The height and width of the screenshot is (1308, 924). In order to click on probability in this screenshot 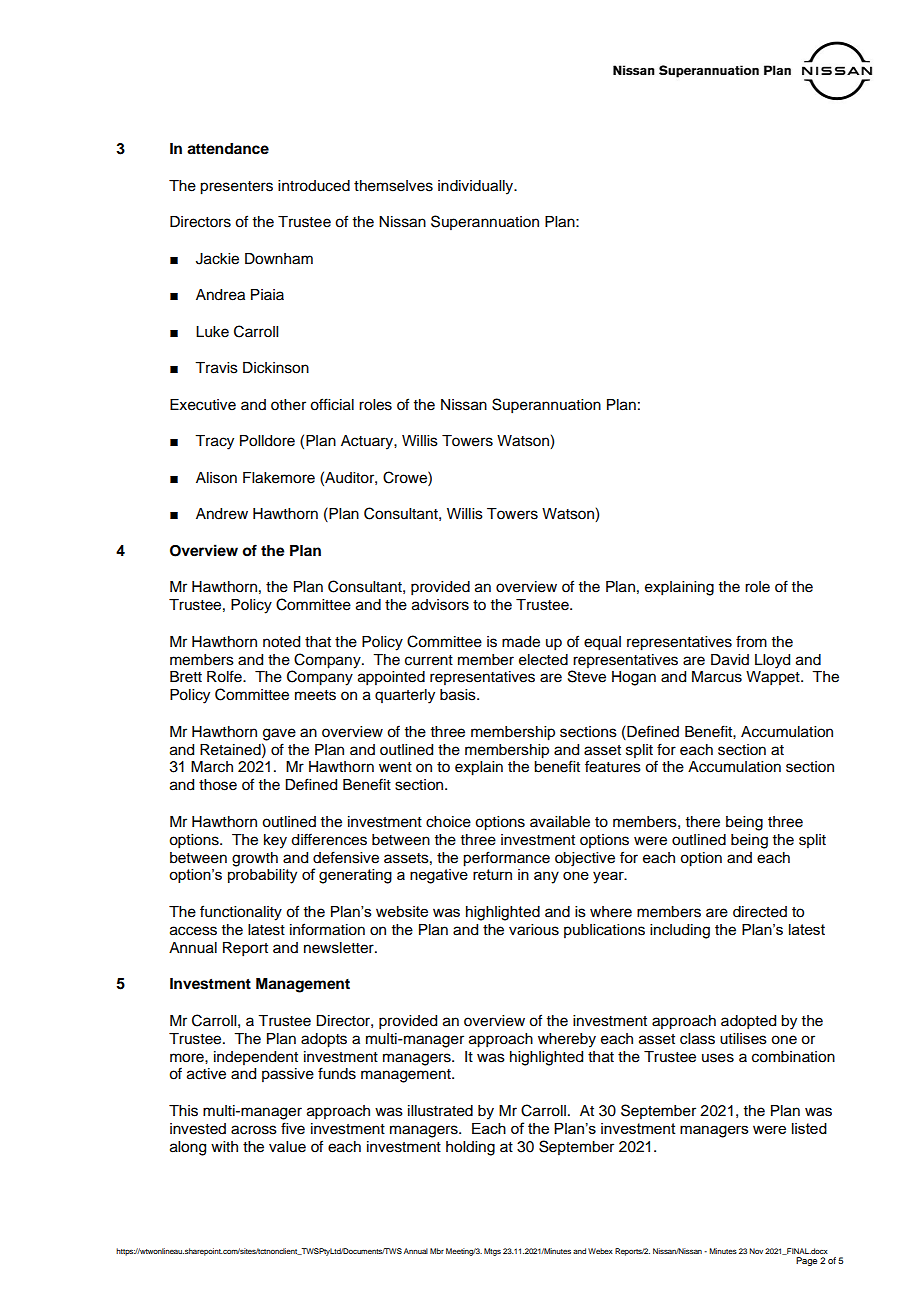, I will do `click(262, 876)`.
